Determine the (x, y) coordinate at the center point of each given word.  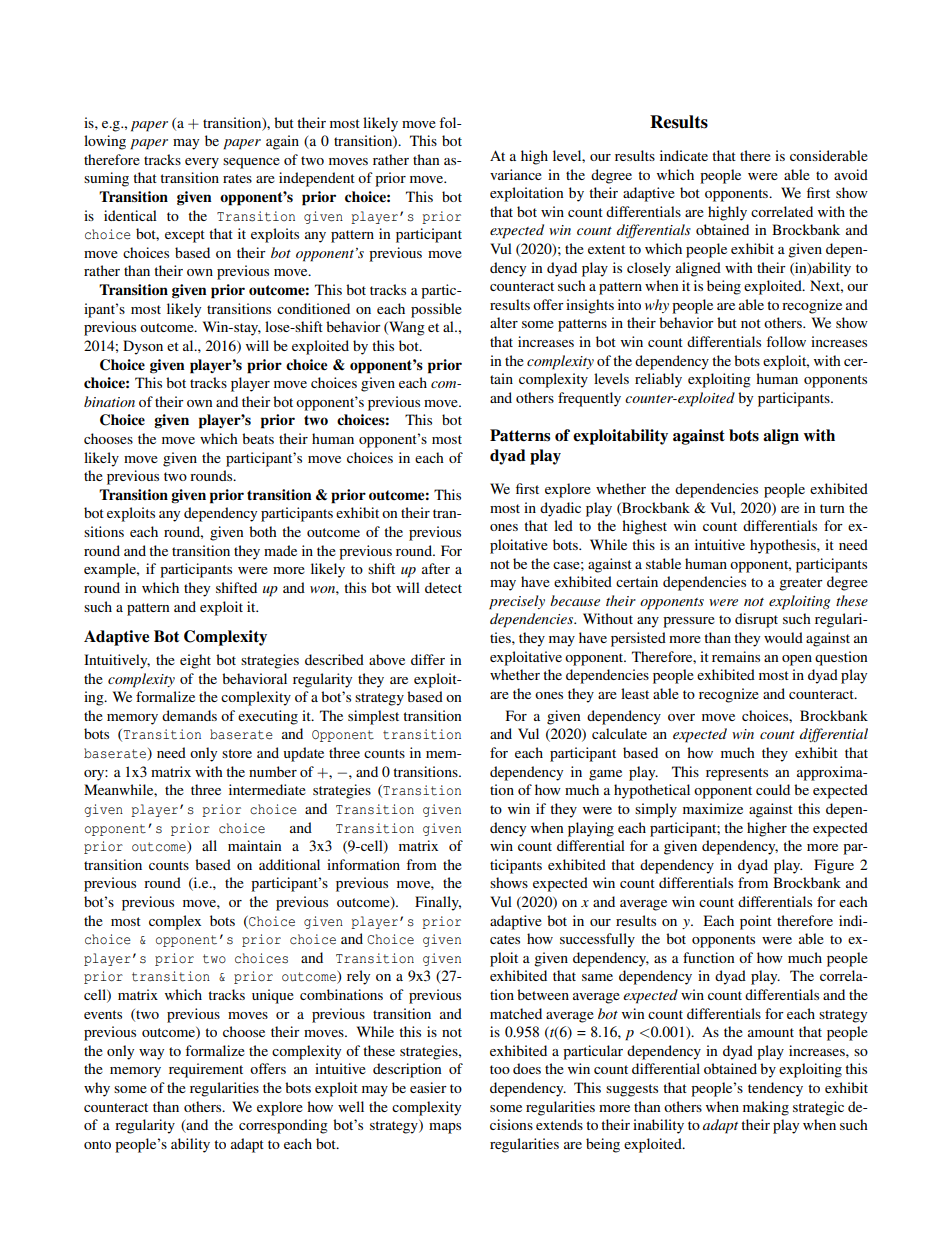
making (766, 1108)
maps (445, 1128)
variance (516, 174)
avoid (851, 174)
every (202, 163)
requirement (206, 1070)
